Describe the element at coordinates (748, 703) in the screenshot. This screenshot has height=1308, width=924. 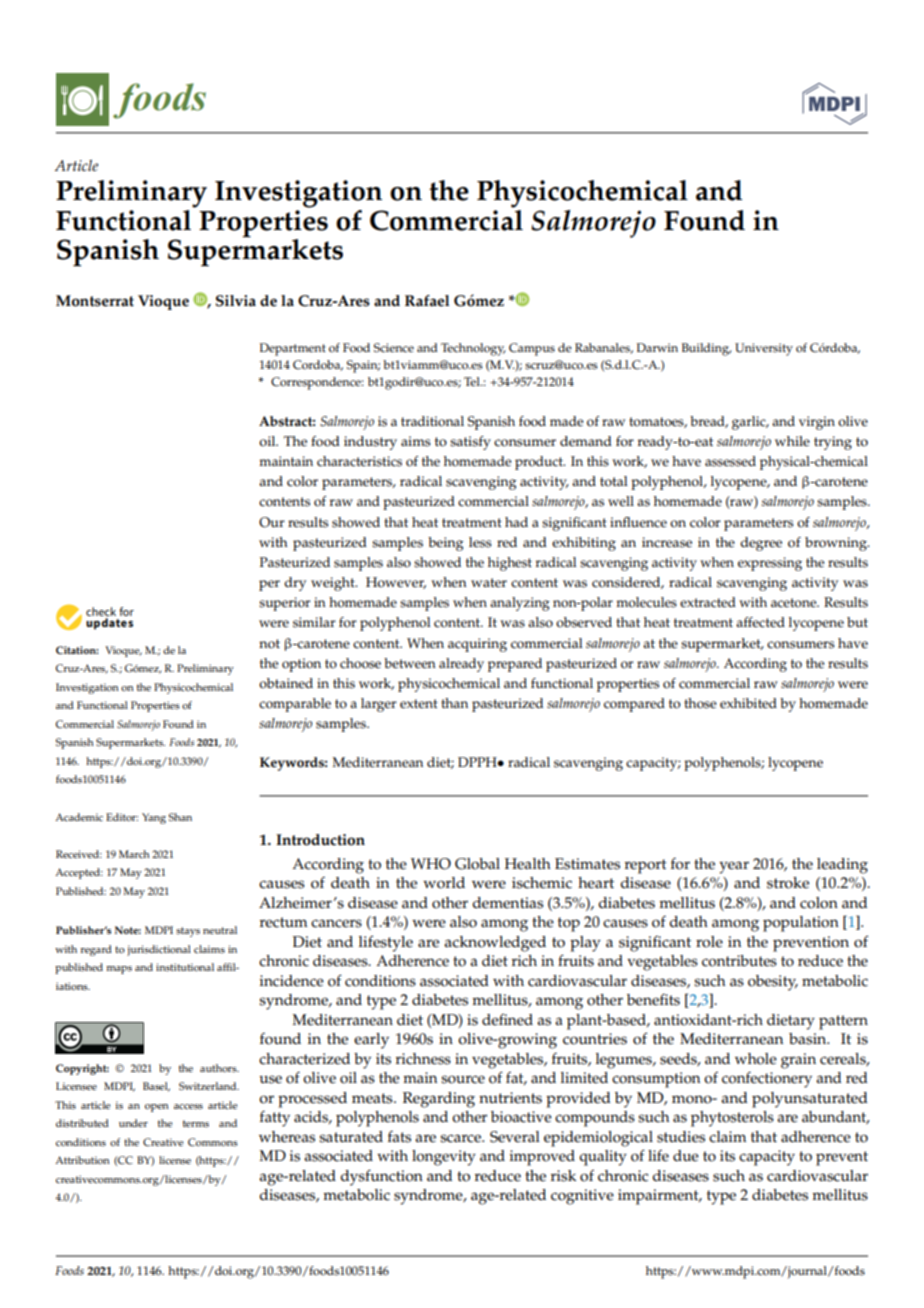
I see `exhibited` at that location.
